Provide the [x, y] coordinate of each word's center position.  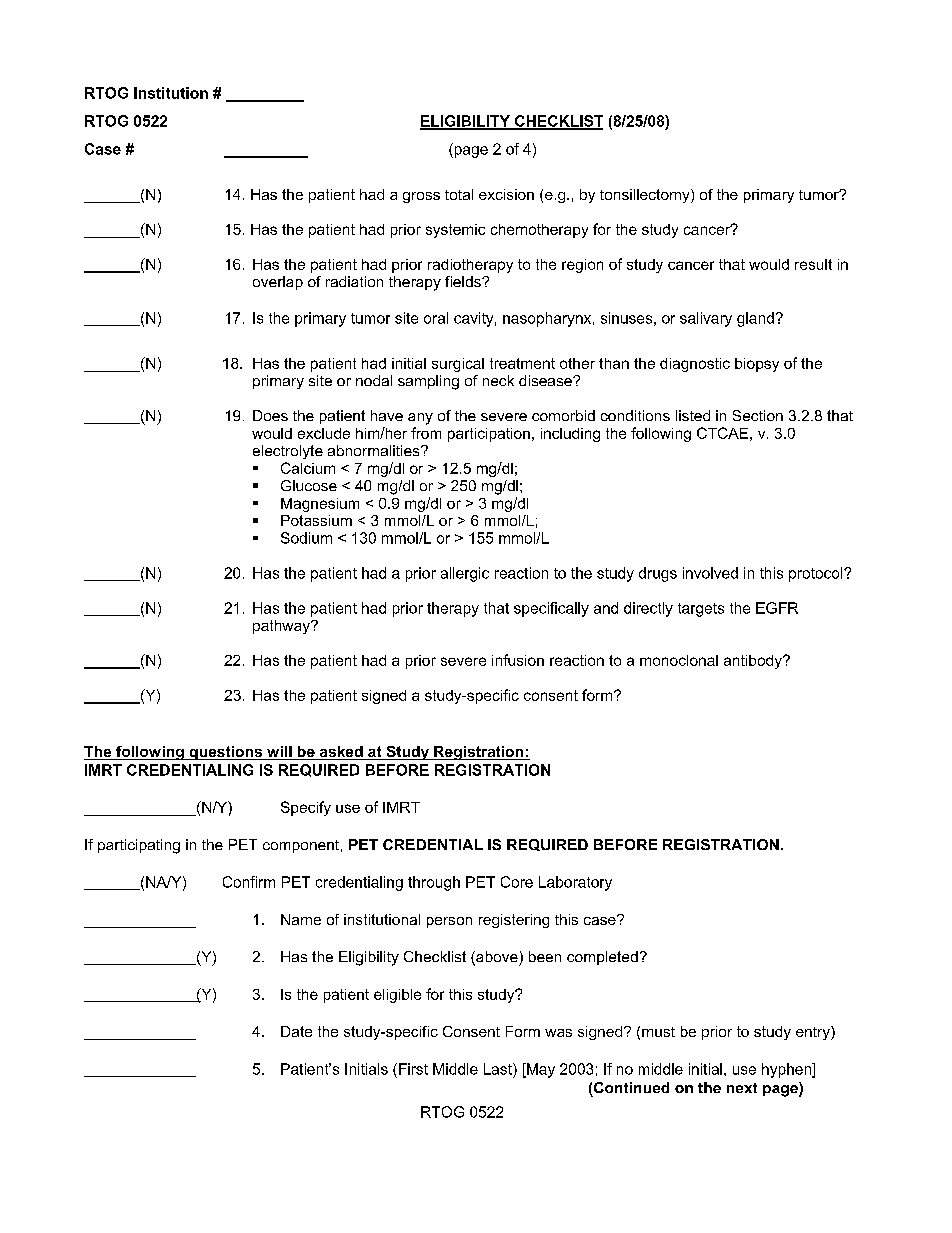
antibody [754, 662]
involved [710, 573]
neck [498, 380]
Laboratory [575, 883]
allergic [465, 574]
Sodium [306, 538]
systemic [455, 231]
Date [296, 1031]
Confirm [249, 882]
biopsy [757, 365]
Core [517, 882]
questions [225, 753]
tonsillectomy [646, 196]
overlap [278, 283]
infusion [518, 660]
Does [270, 415]
